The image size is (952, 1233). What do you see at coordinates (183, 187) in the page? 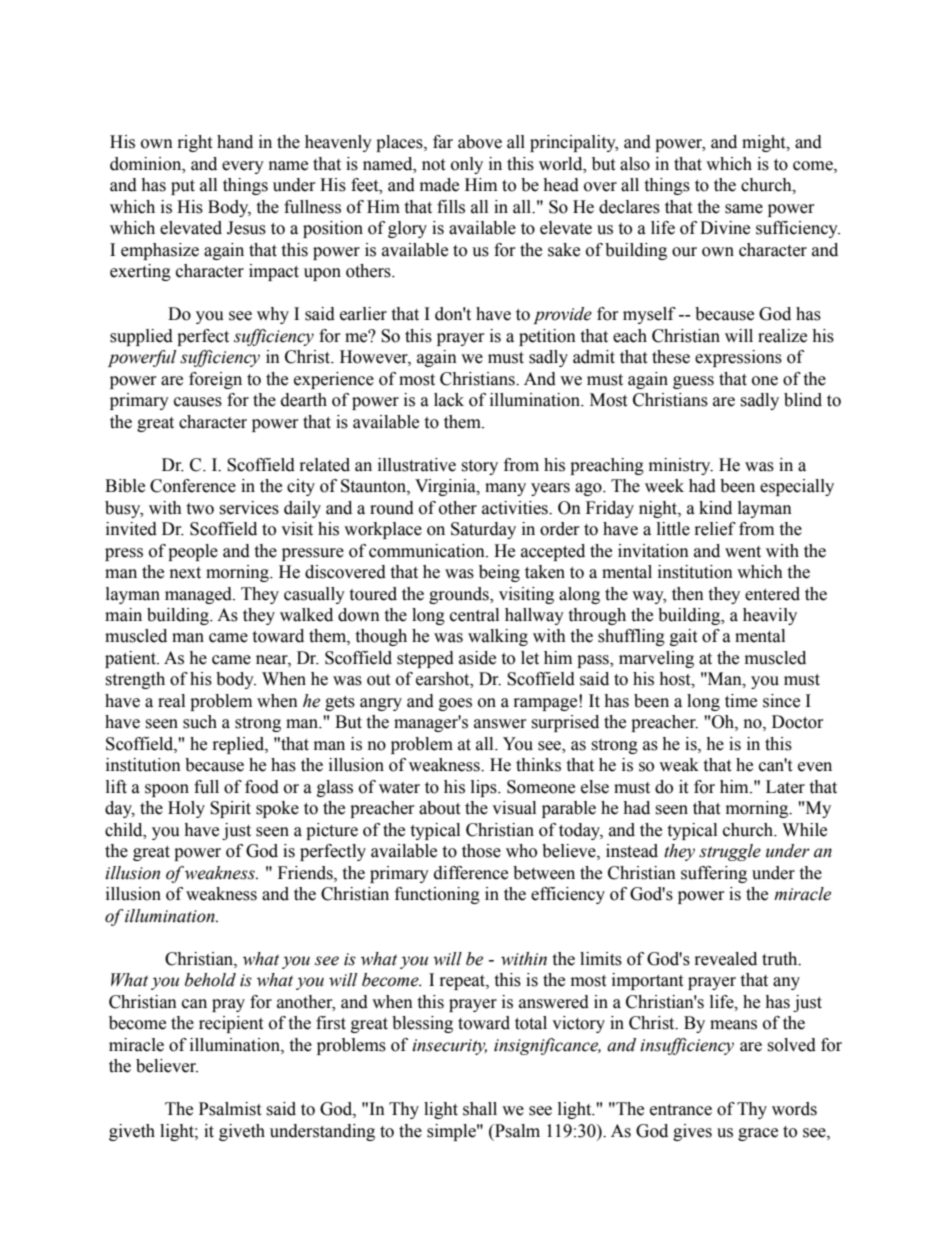
I see `put` at bounding box center [183, 187].
